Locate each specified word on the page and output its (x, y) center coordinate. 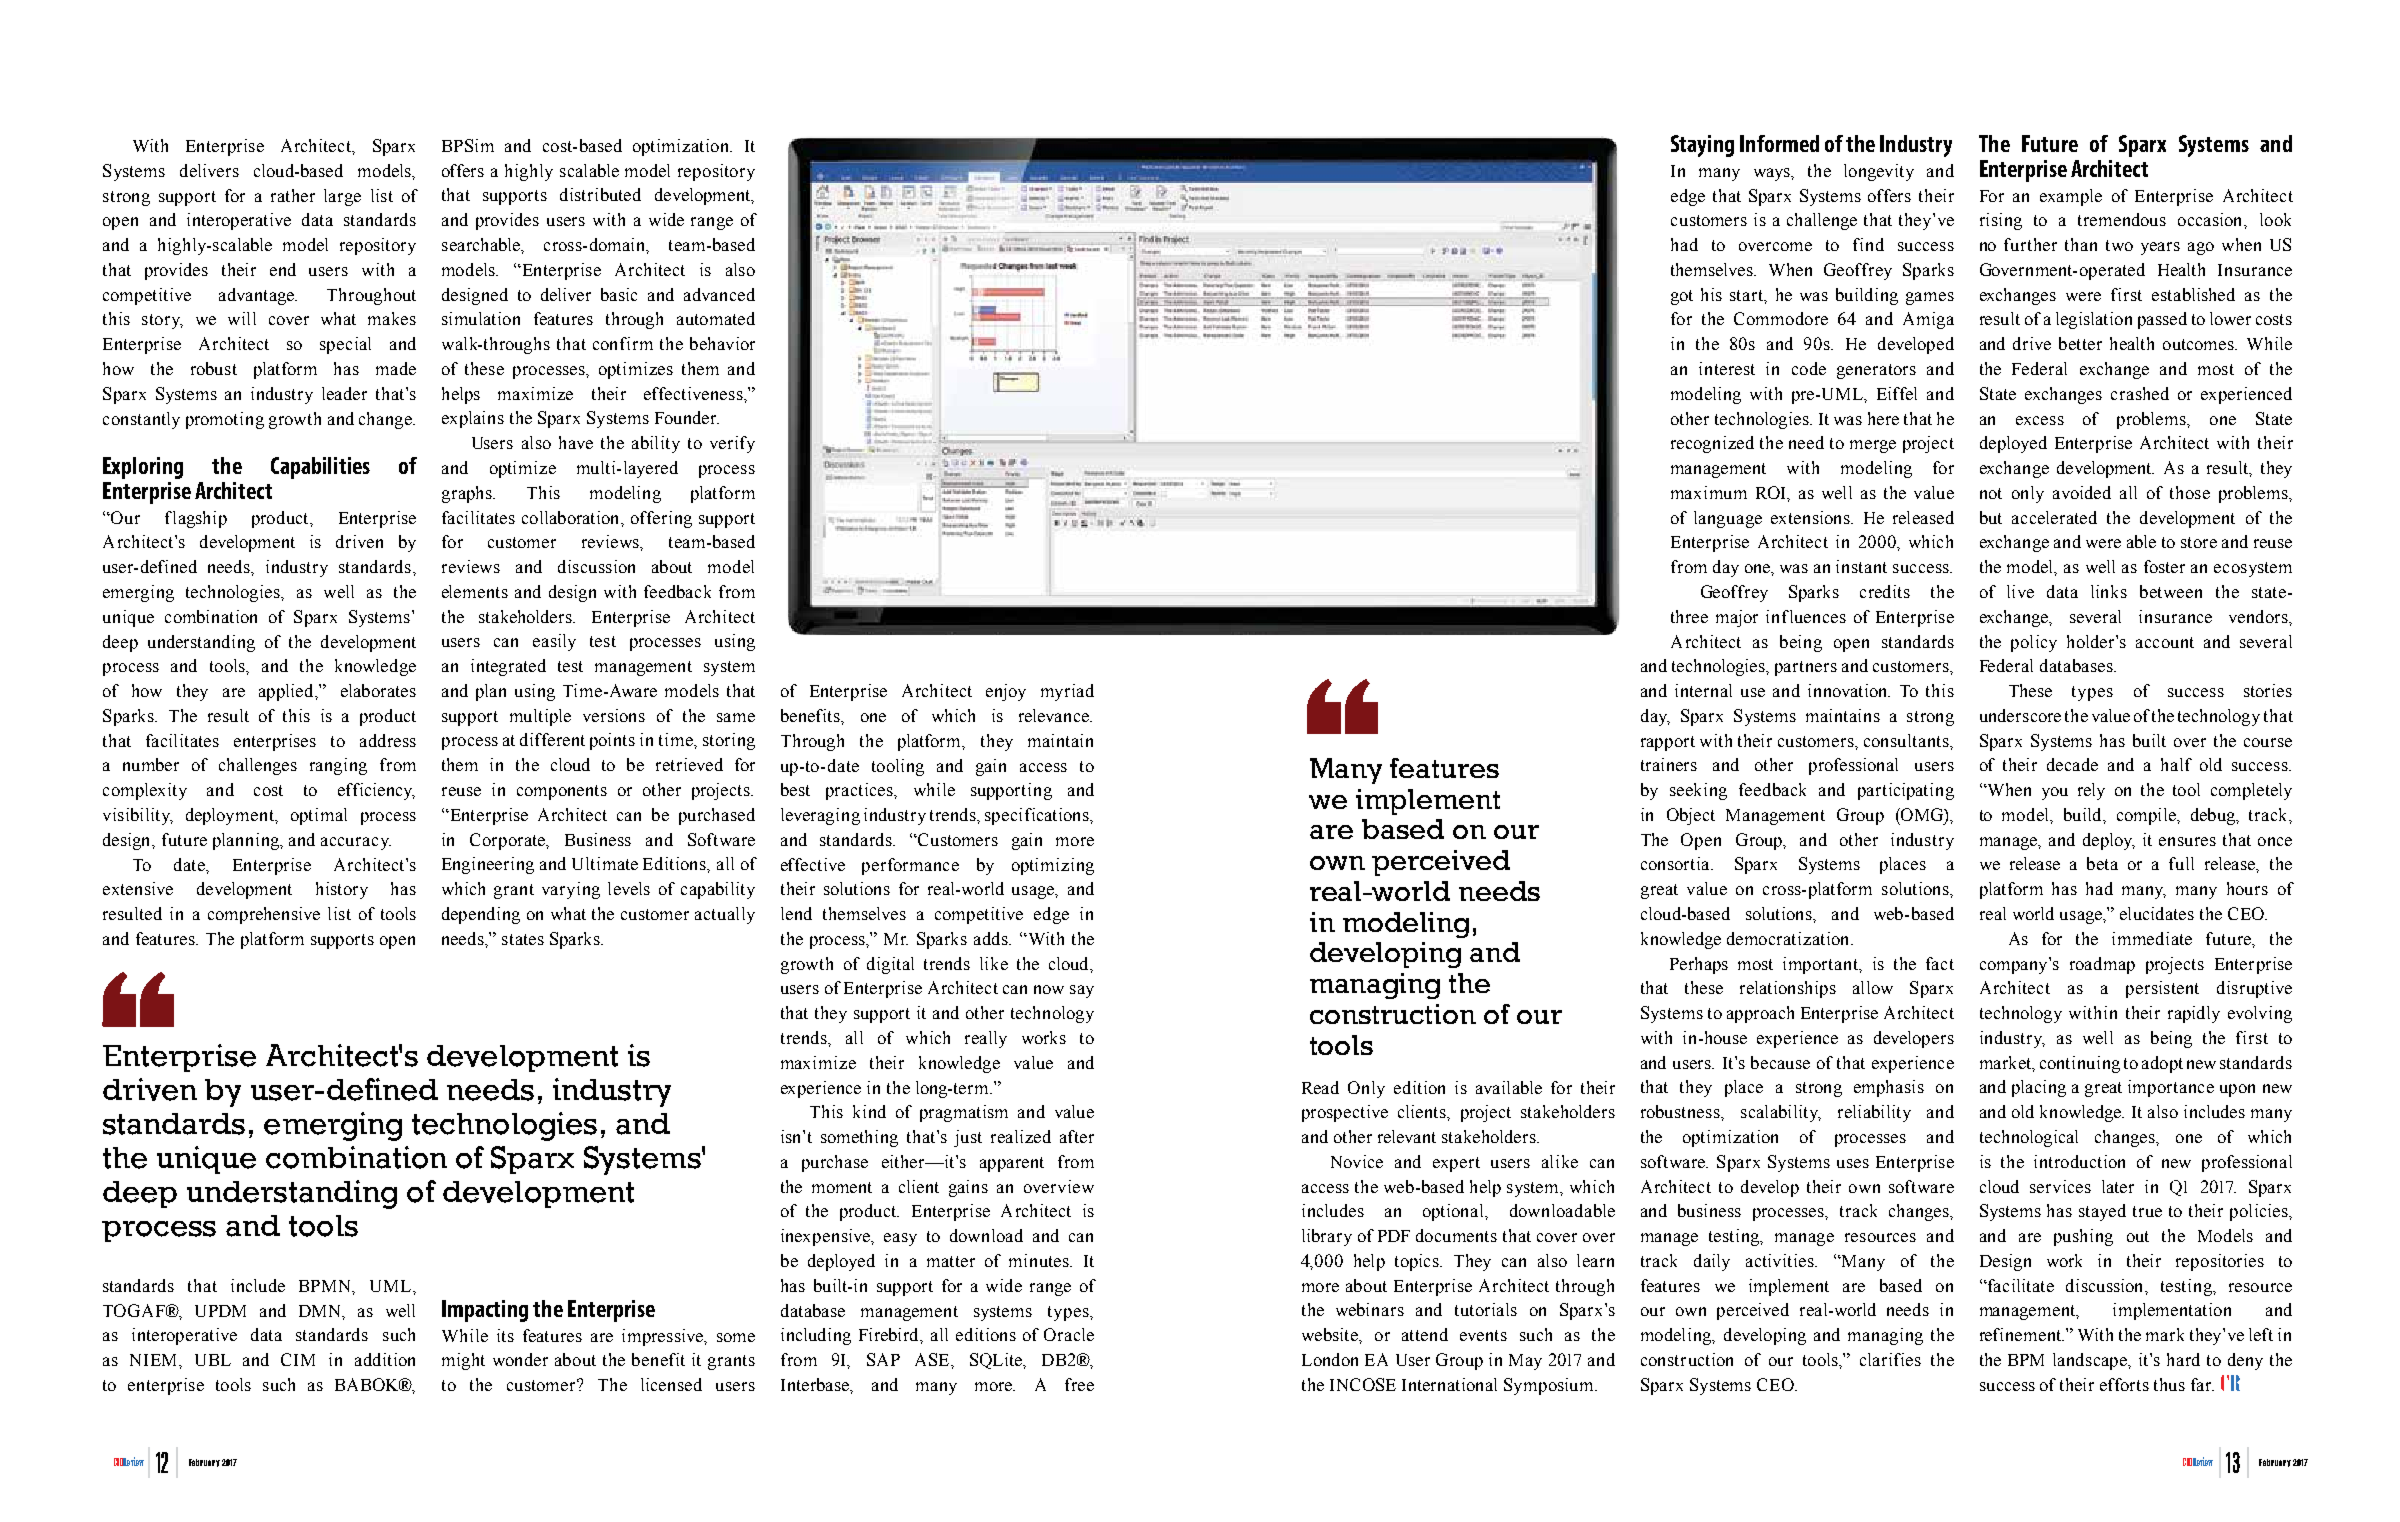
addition (385, 1359)
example (2071, 197)
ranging (338, 766)
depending (481, 915)
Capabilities (320, 468)
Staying (1702, 146)
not (1991, 493)
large (342, 197)
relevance (1055, 715)
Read (1320, 1087)
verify (732, 444)
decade (2072, 764)
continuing (2080, 1064)
